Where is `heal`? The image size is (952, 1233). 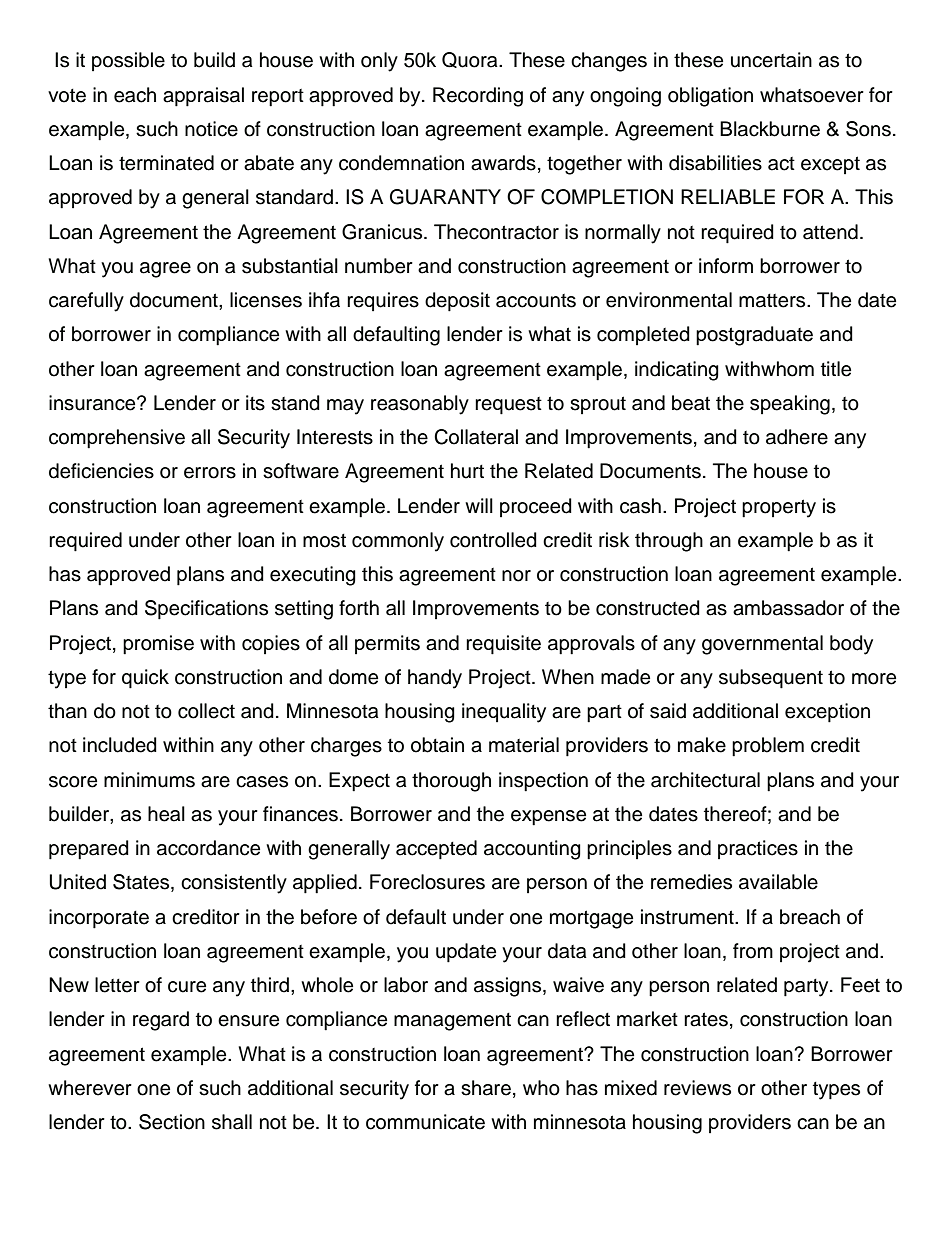 heal is located at coordinates (166, 814).
